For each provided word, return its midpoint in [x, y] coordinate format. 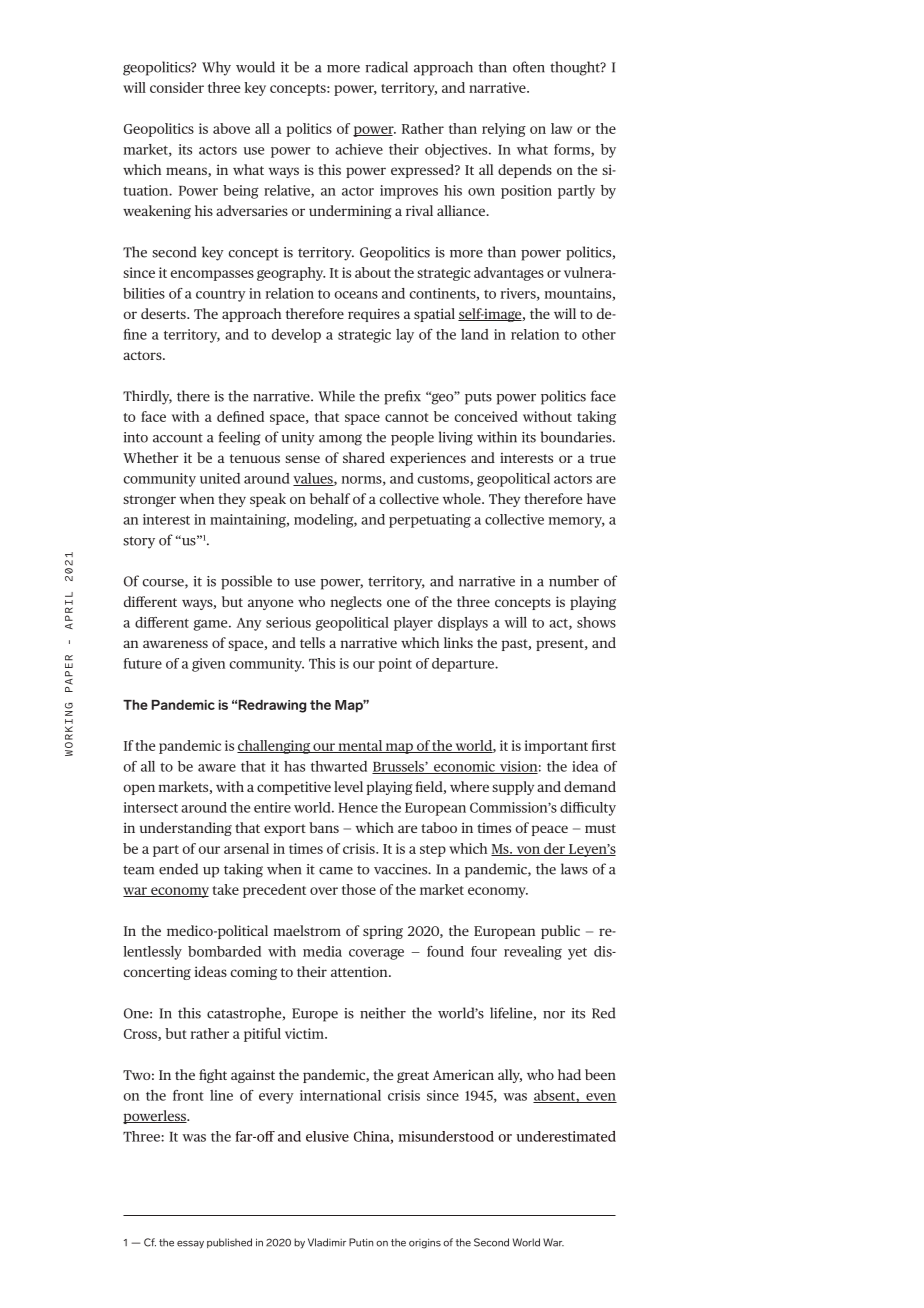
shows [596, 622]
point [395, 665]
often [529, 67]
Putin [361, 1242]
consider [177, 87]
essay [190, 1245]
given [208, 665]
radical [387, 67]
